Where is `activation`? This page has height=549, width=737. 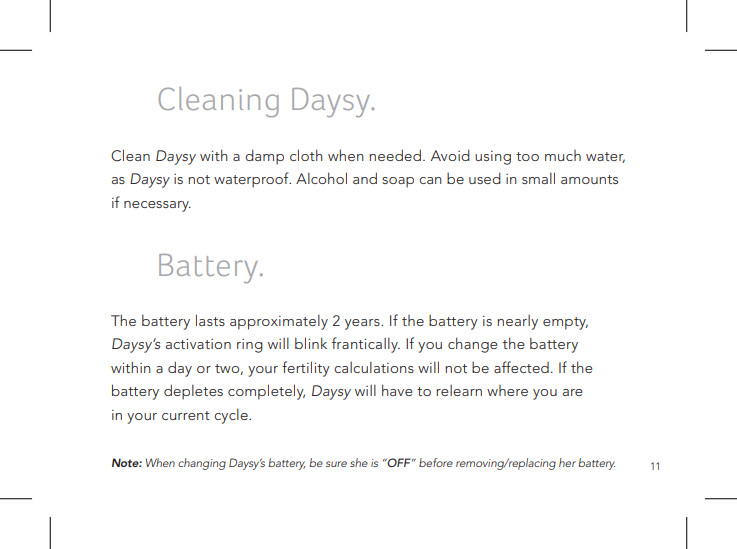 activation is located at coordinates (198, 344).
